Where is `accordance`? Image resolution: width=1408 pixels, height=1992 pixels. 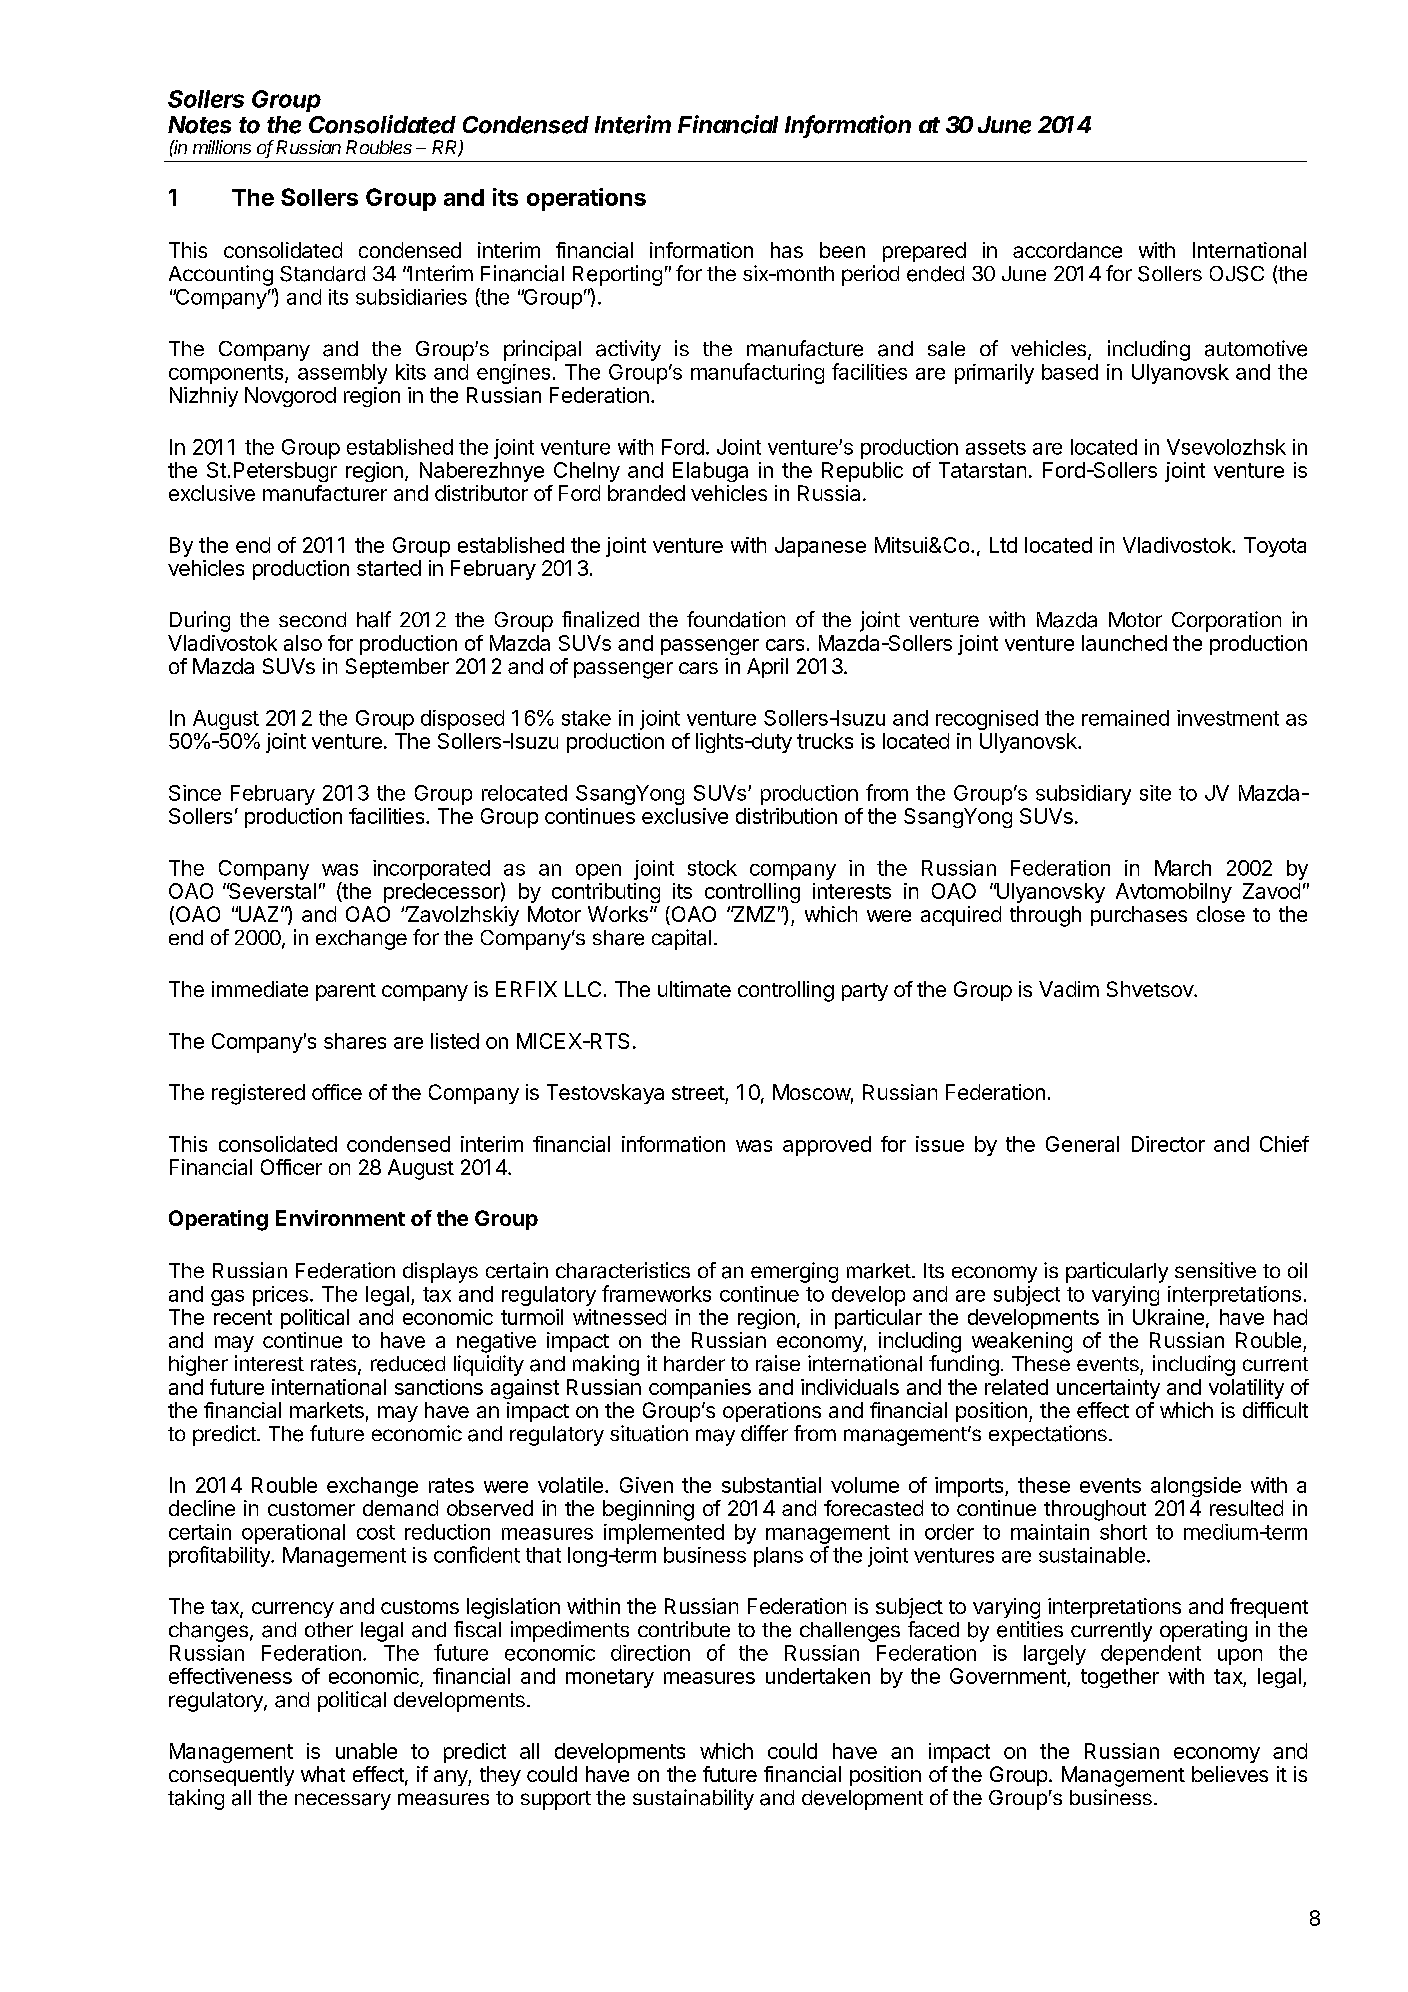
accordance is located at coordinates (1067, 250).
